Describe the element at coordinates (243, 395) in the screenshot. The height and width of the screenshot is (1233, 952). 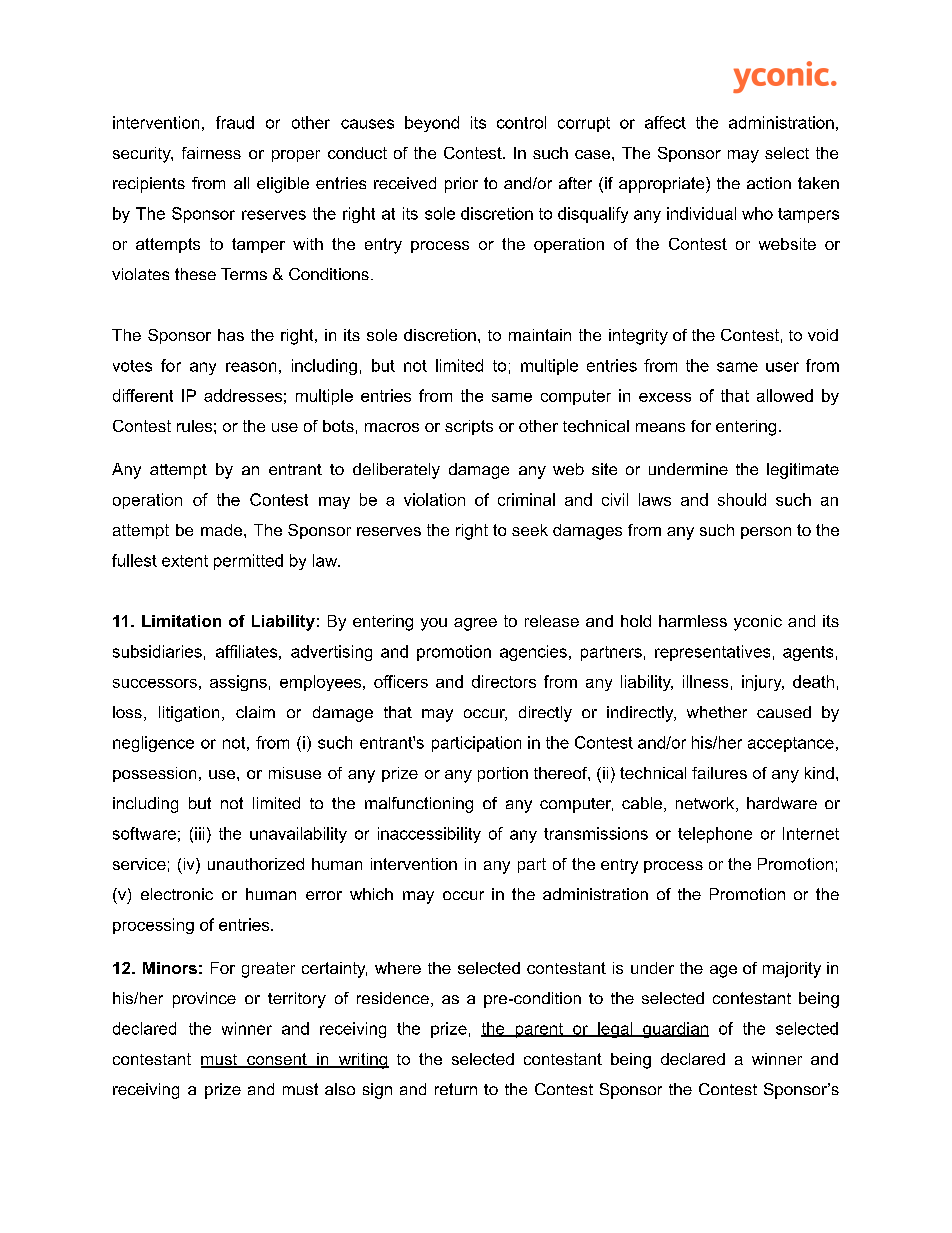
I see `addresses` at that location.
